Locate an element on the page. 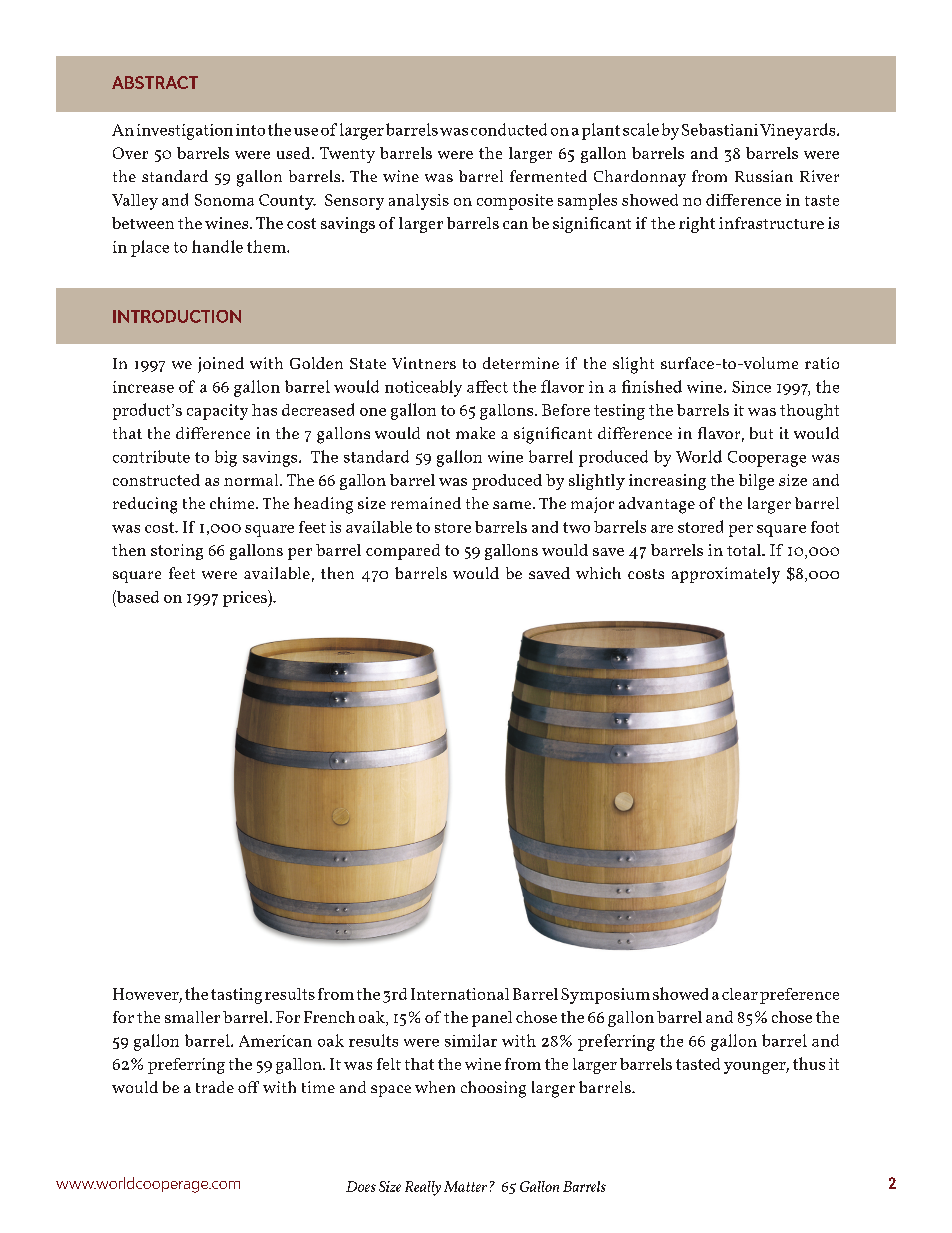 The width and height of the document is (952, 1233). investigation is located at coordinates (185, 132).
